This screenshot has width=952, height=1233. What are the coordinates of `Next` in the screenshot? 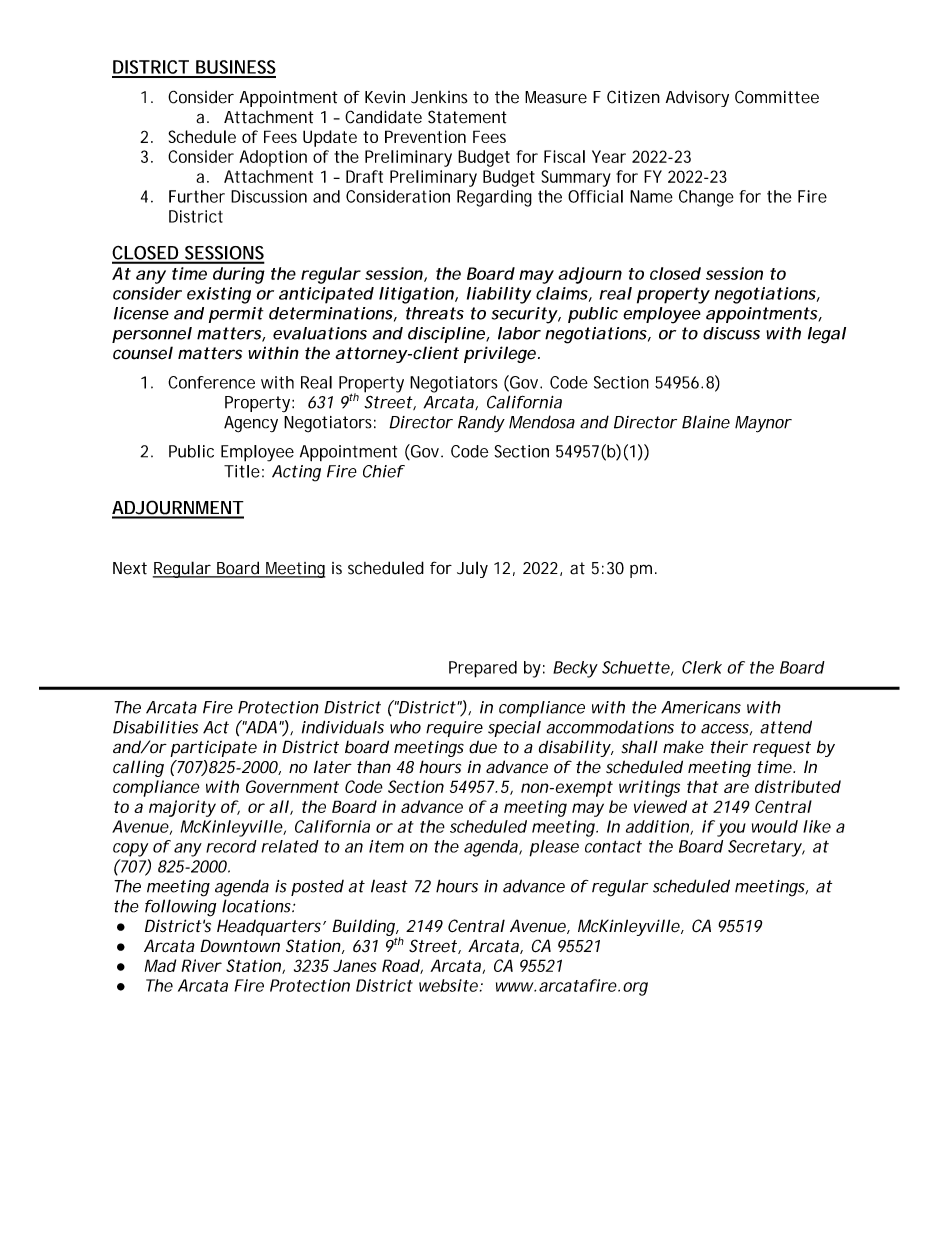 It's located at (130, 568).
